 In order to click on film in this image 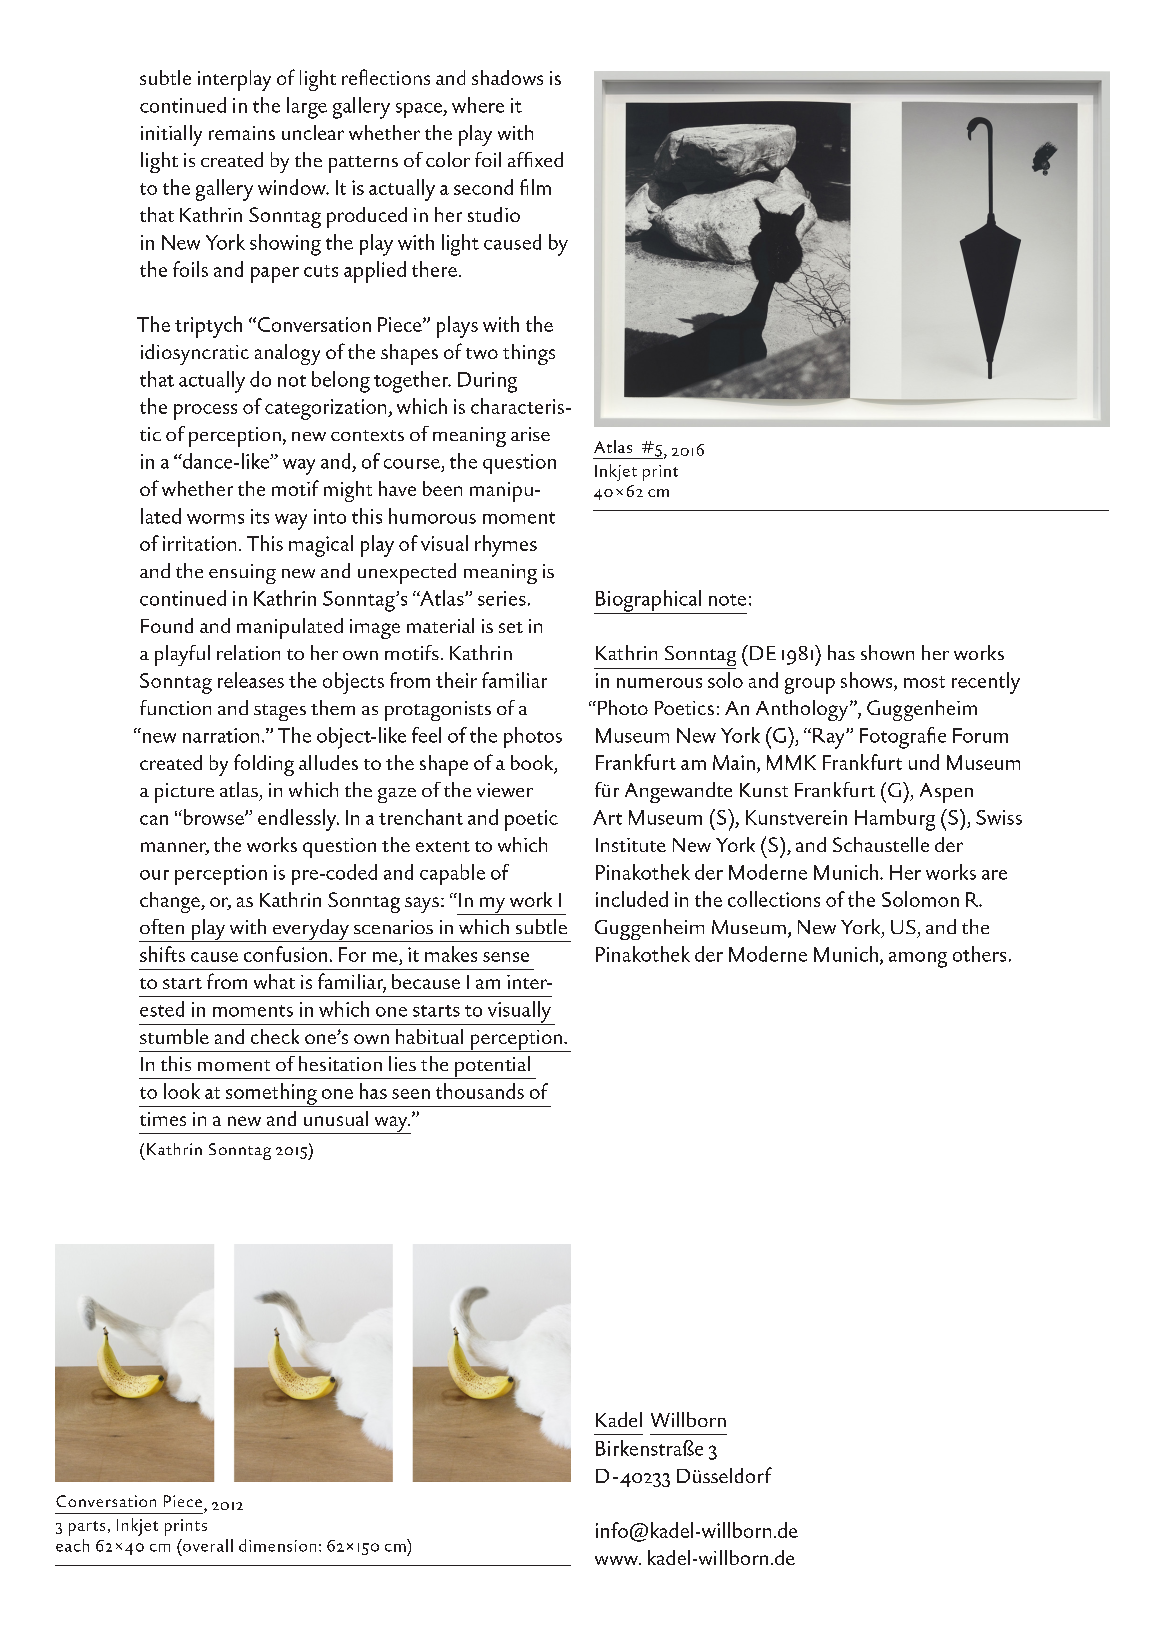, I will do `click(535, 187)`.
